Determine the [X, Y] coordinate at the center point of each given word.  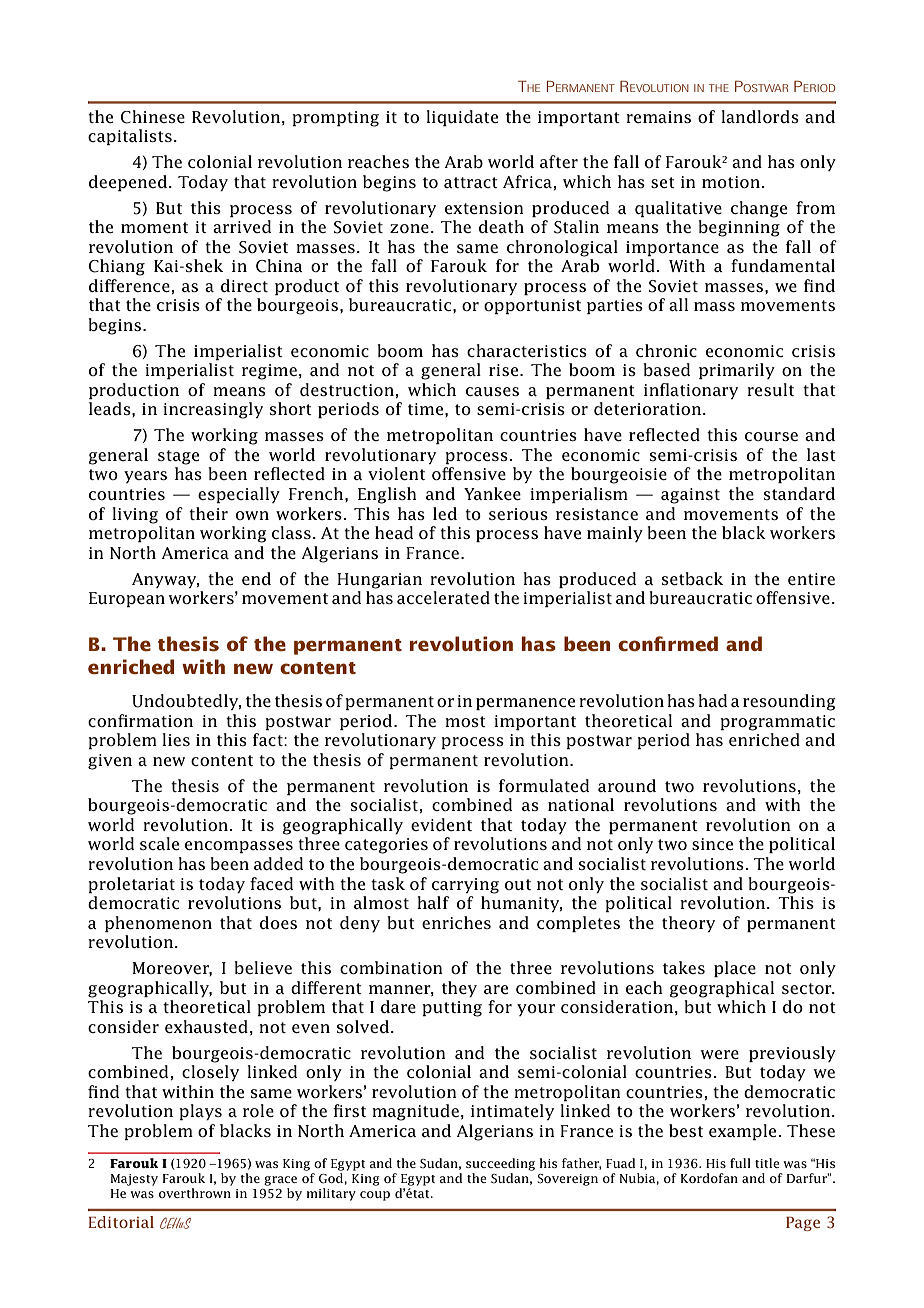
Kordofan [709, 1178]
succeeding [500, 1164]
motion [732, 182]
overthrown [195, 1193]
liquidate [462, 118]
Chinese [153, 117]
